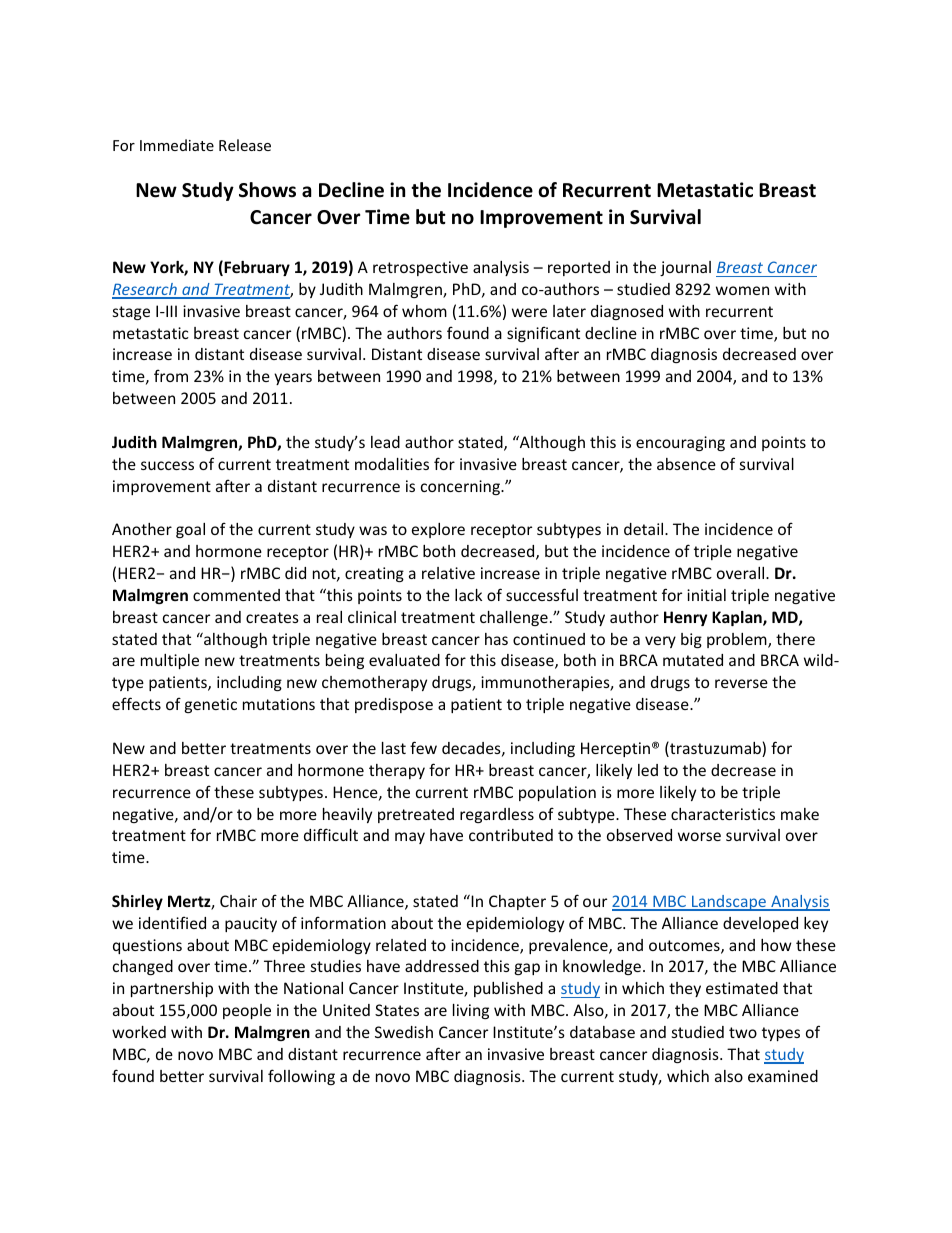  I want to click on Chair, so click(238, 901).
